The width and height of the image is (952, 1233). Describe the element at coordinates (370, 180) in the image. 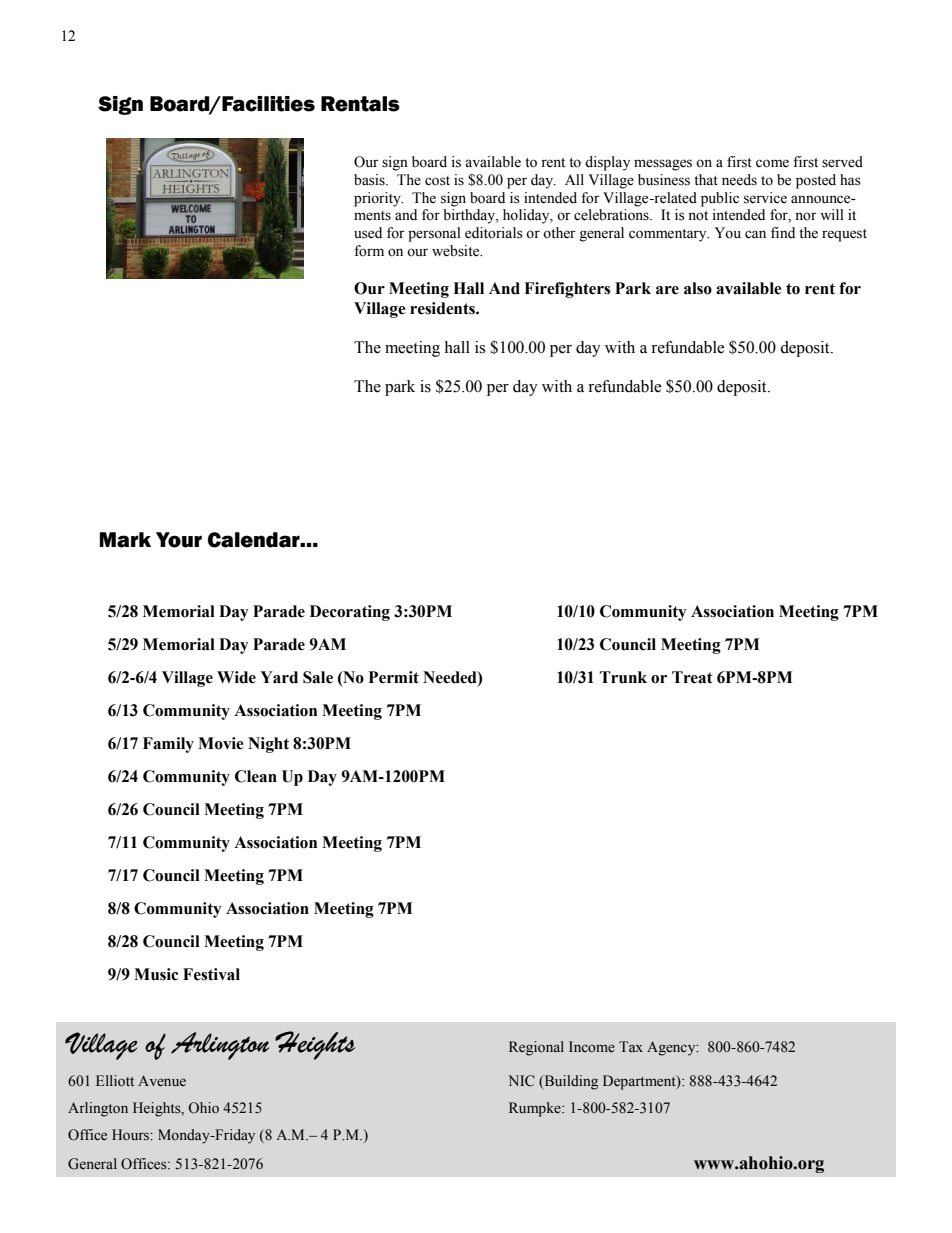

I see `basis` at that location.
